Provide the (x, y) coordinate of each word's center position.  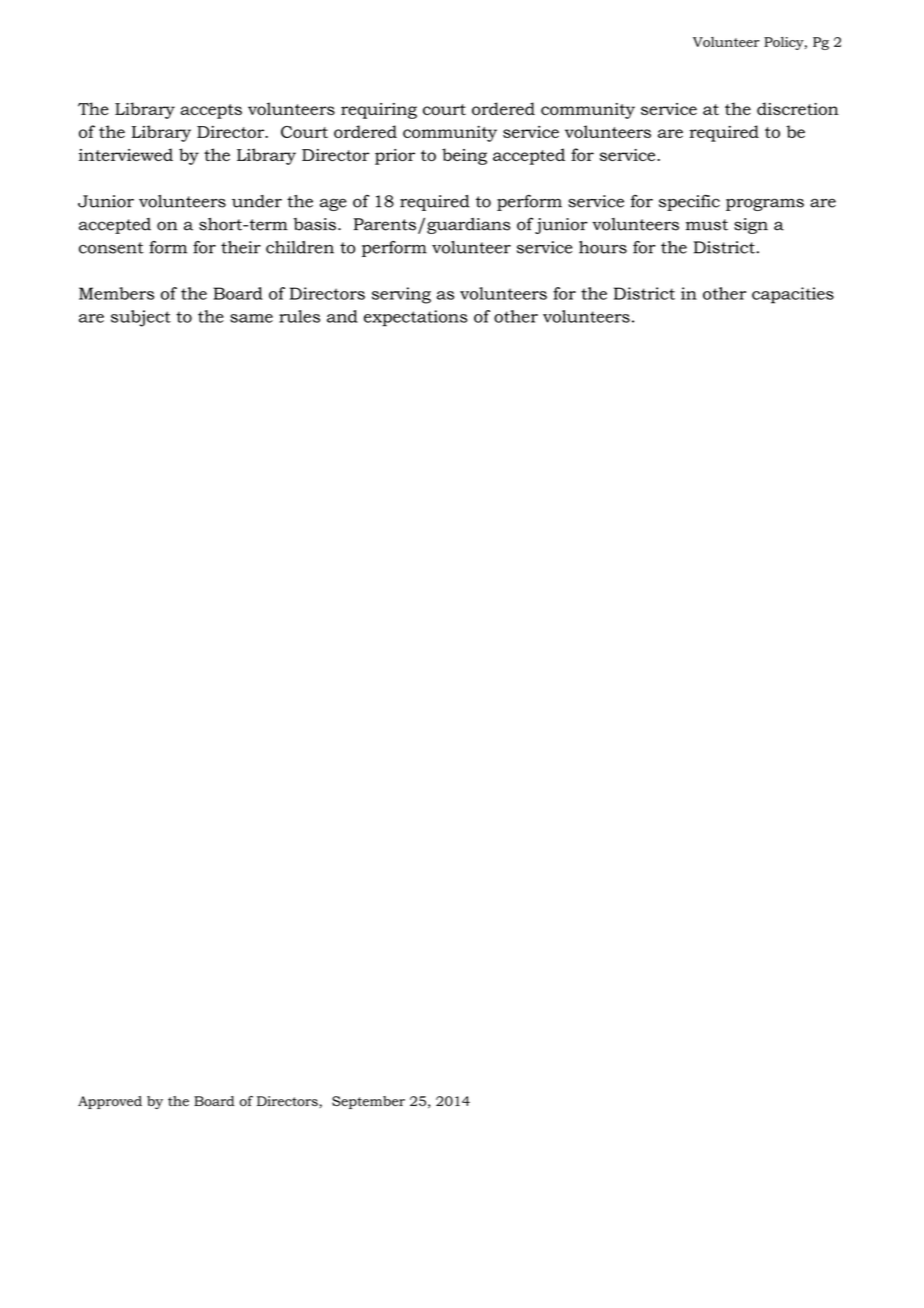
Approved (110, 1102)
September (368, 1102)
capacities (793, 295)
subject (141, 318)
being (464, 156)
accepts (211, 111)
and (342, 316)
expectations (415, 318)
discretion (798, 108)
